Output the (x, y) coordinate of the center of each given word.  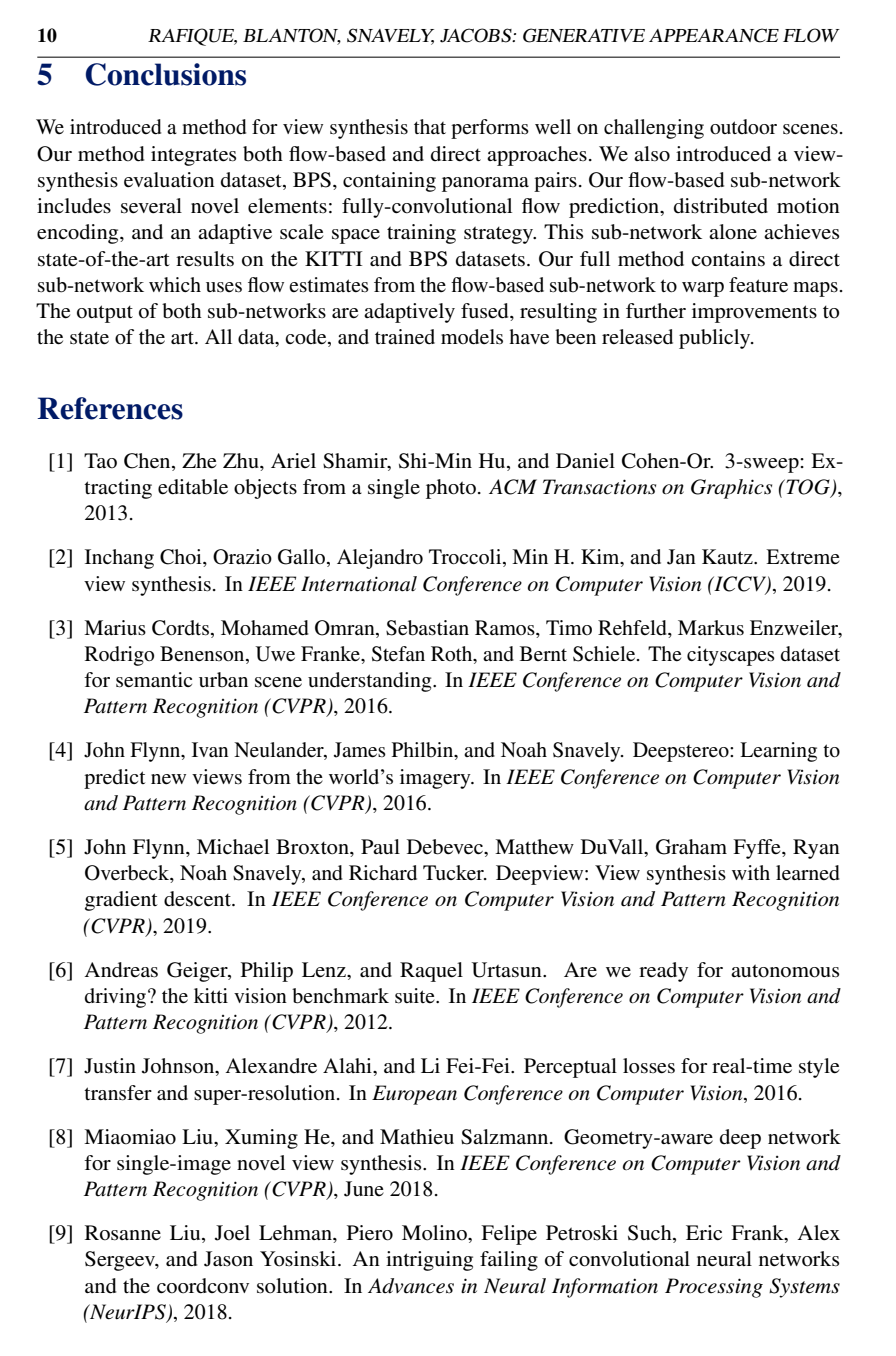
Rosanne (123, 1233)
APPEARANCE (714, 35)
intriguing (429, 1261)
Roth (453, 653)
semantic (154, 680)
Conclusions (166, 74)
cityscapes (731, 656)
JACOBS (477, 35)
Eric (704, 1233)
